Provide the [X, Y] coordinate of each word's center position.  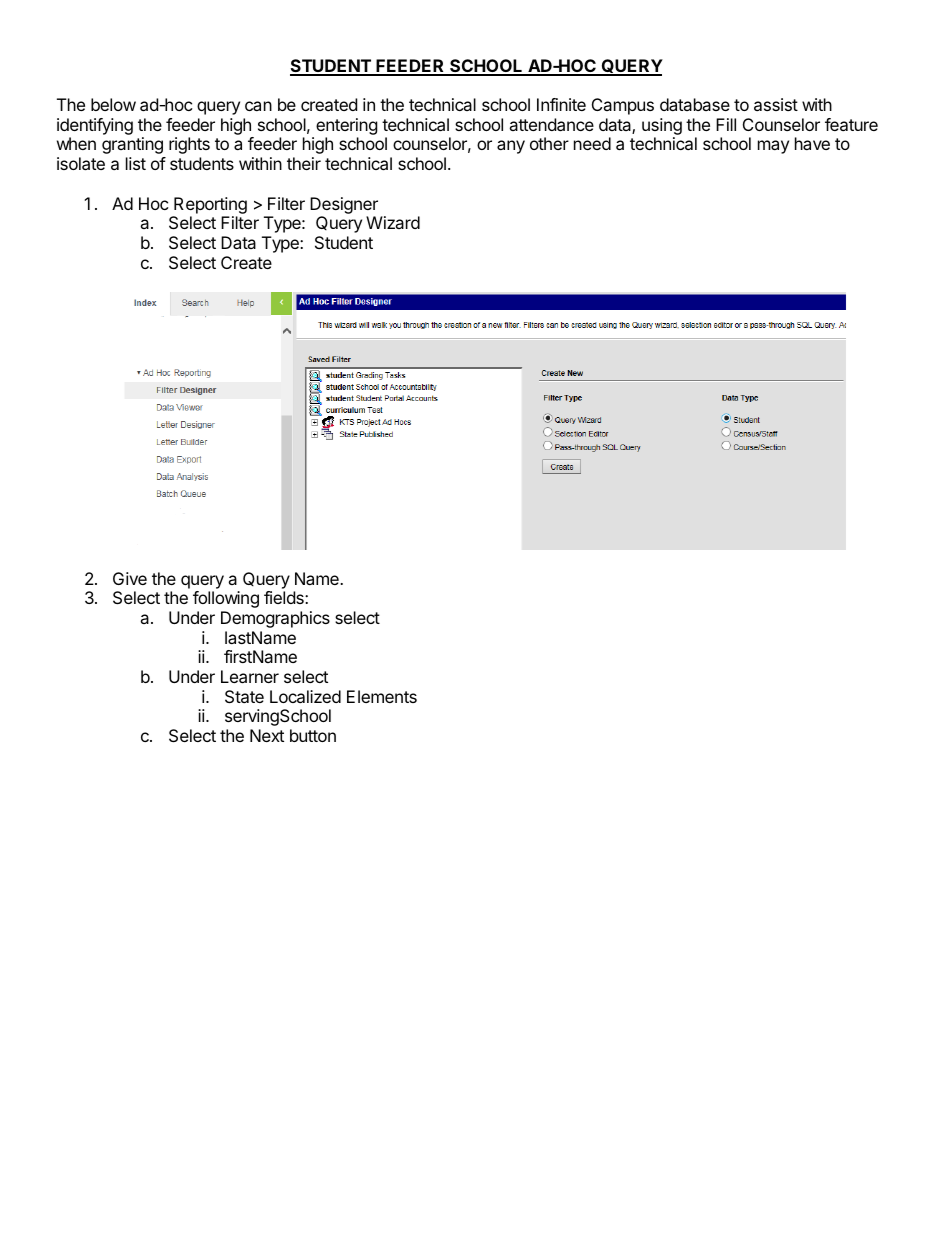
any [511, 147]
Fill [726, 124]
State [244, 696]
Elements [382, 696]
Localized [305, 696]
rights [189, 145]
